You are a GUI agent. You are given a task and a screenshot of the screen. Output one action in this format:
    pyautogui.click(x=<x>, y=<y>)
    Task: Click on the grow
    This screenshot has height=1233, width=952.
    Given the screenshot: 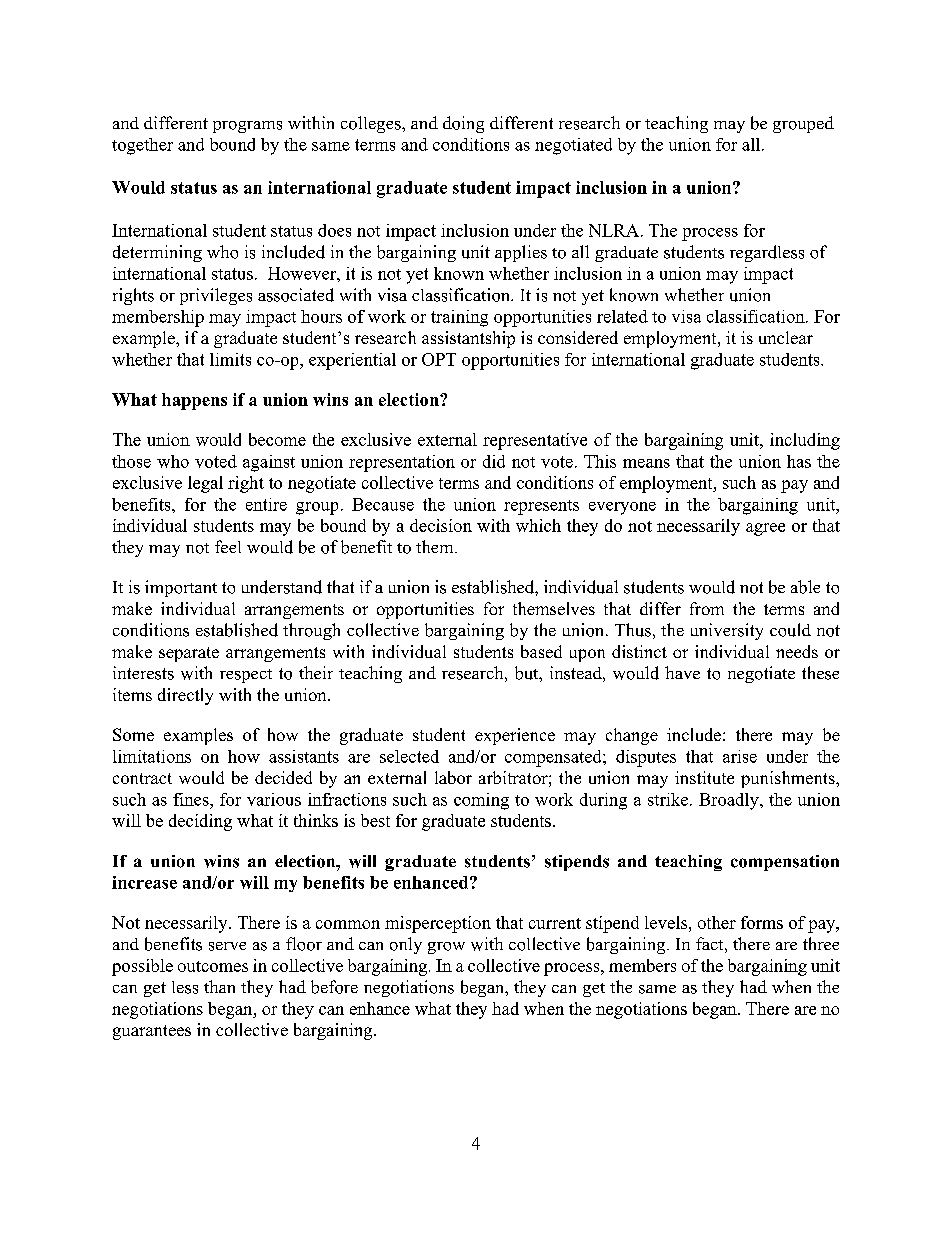 What is the action you would take?
    pyautogui.click(x=446, y=948)
